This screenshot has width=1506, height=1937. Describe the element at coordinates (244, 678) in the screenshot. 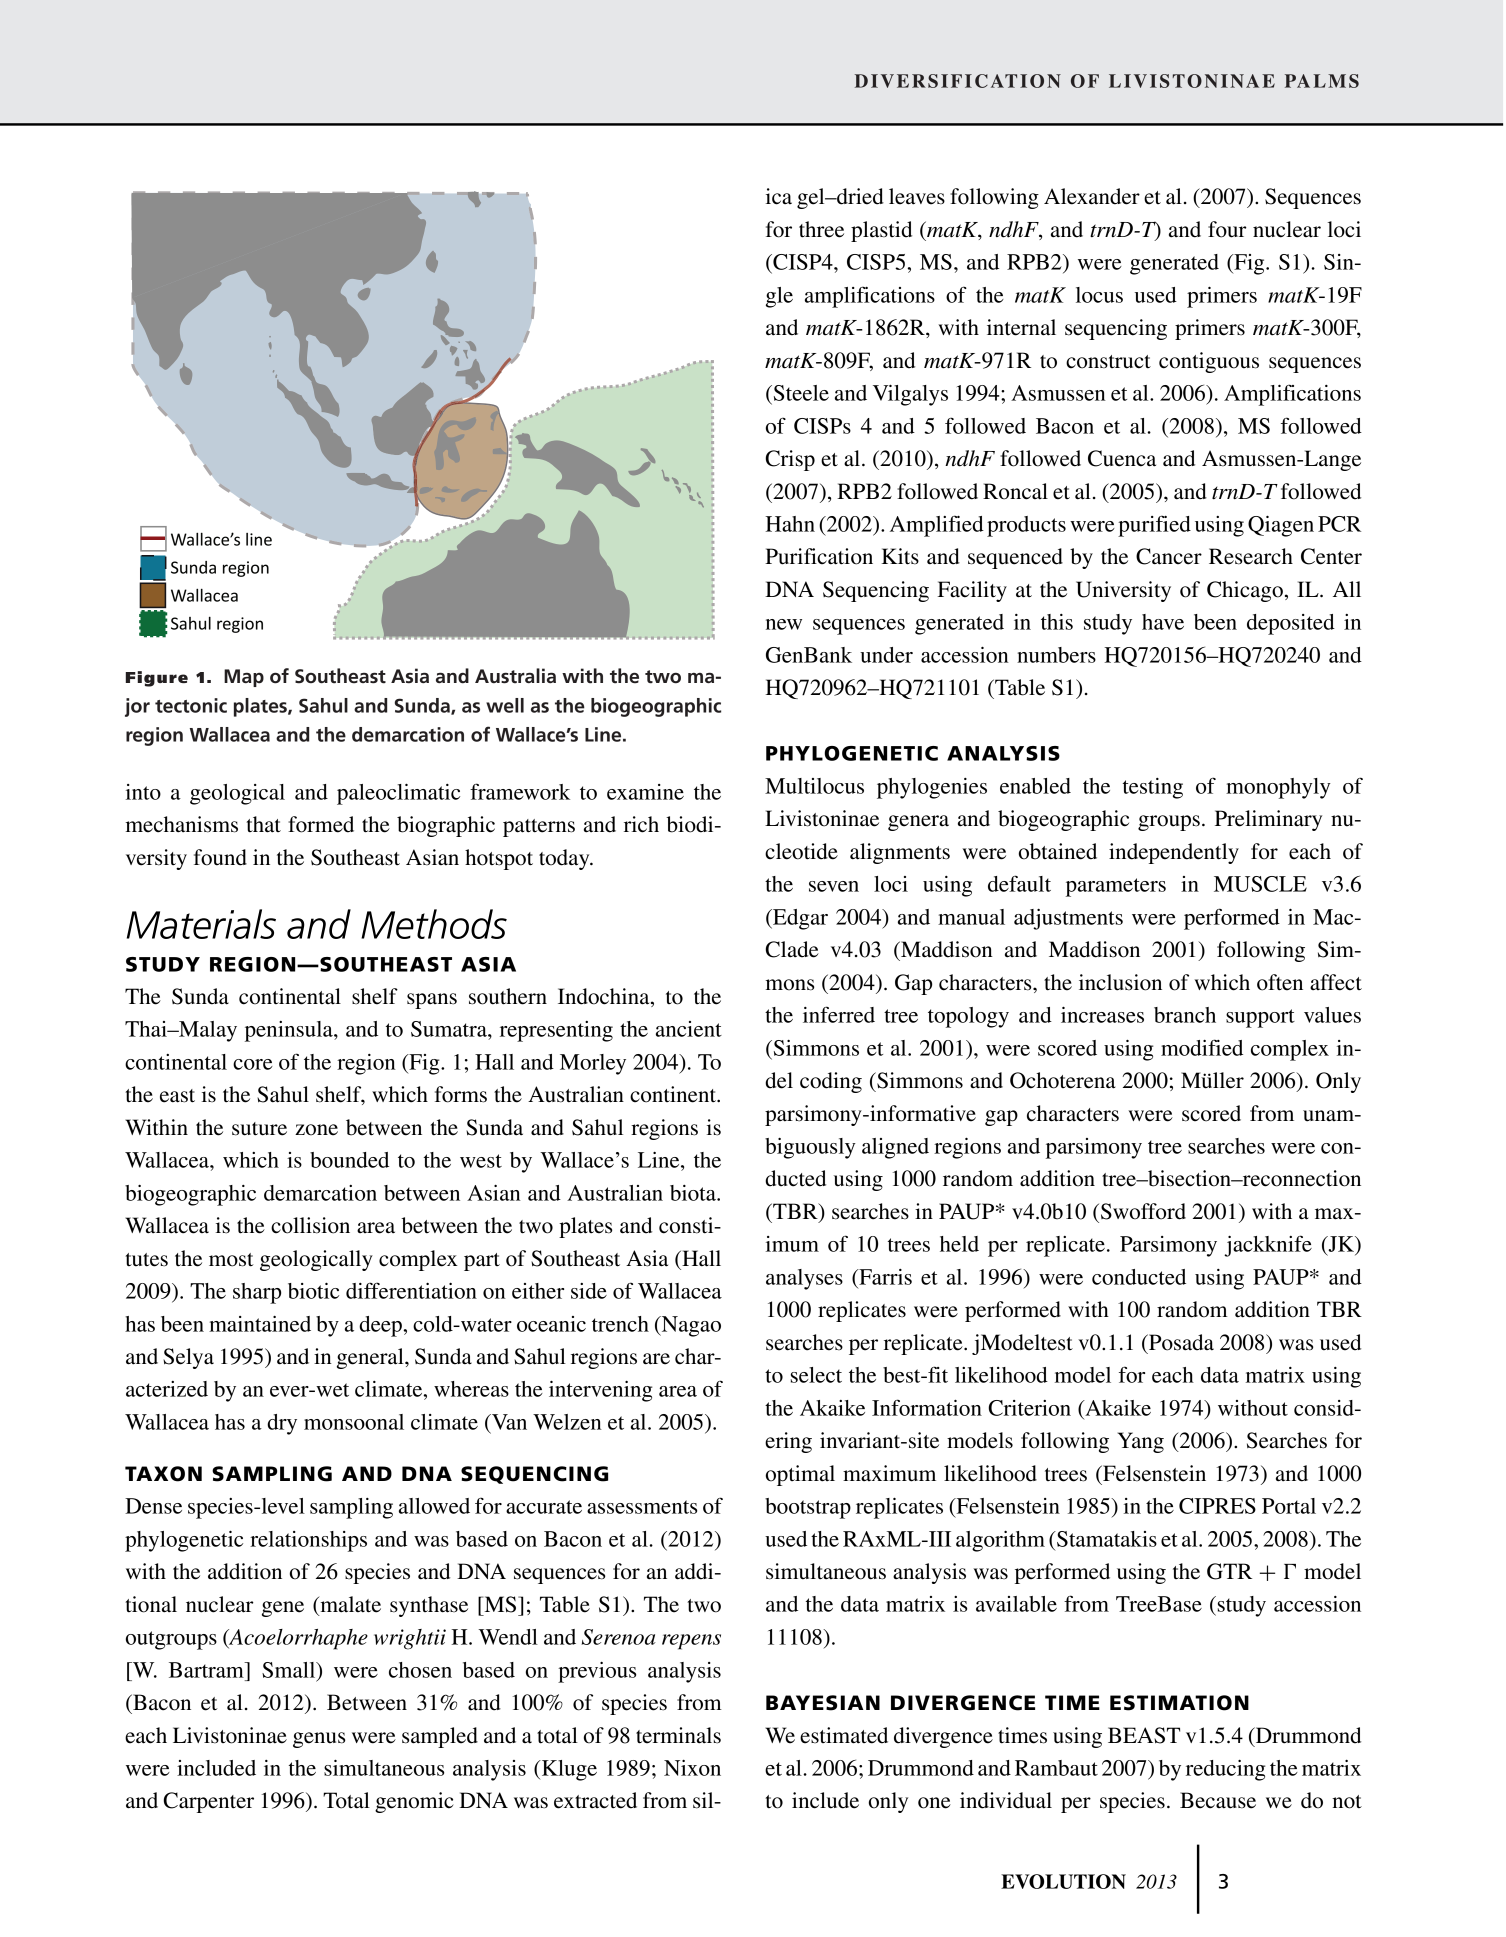

I see `Map` at that location.
